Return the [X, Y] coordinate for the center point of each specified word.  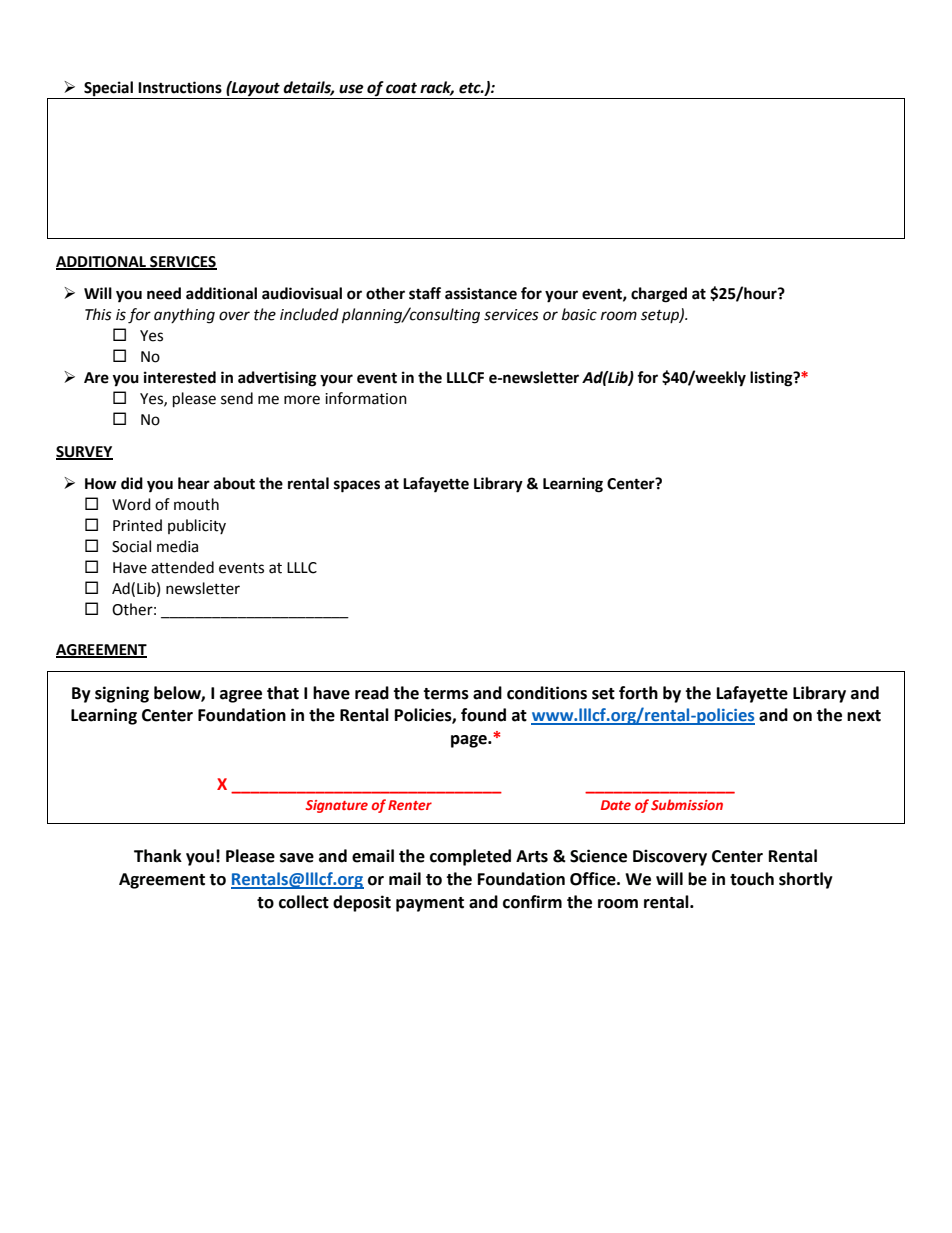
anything [184, 316]
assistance [481, 293]
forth [638, 693]
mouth [196, 504]
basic [579, 314]
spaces [357, 486]
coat [401, 88]
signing [122, 694]
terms [446, 694]
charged [659, 295]
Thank [158, 856]
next [864, 716]
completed [470, 857]
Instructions [180, 87]
